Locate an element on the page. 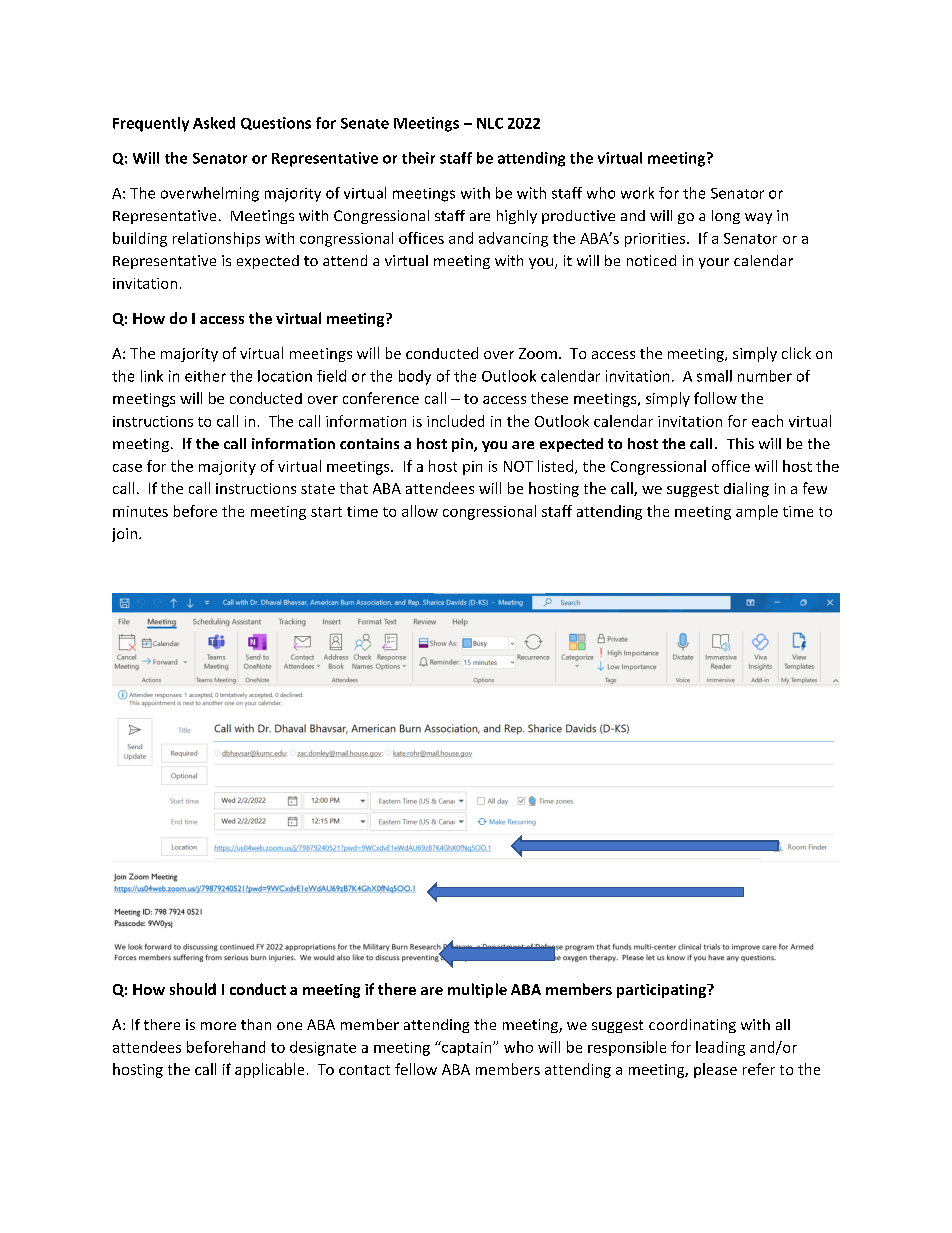  their is located at coordinates (418, 158).
